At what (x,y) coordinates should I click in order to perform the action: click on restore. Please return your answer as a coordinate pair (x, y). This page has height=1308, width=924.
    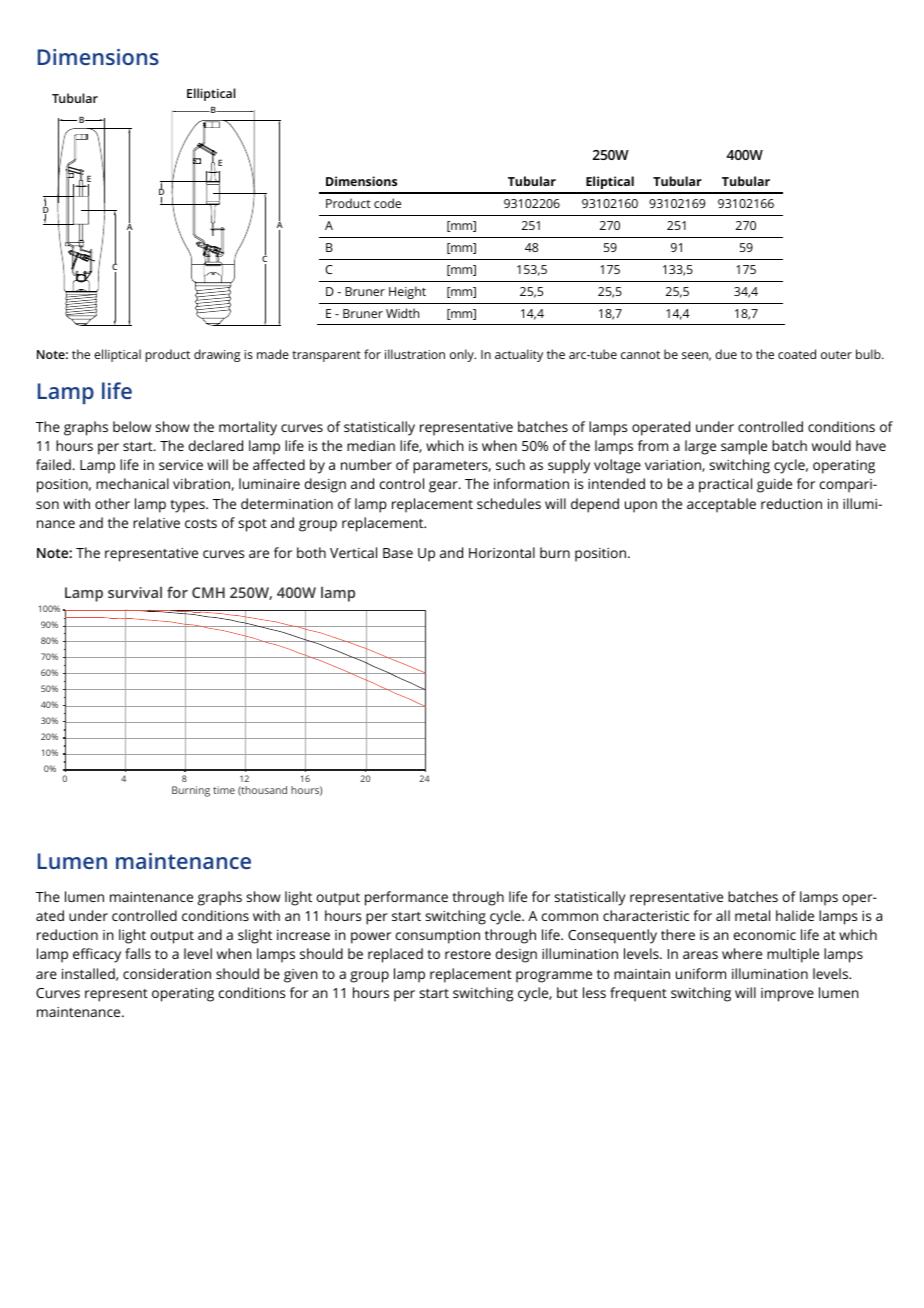
    Looking at the image, I should click on (468, 954).
